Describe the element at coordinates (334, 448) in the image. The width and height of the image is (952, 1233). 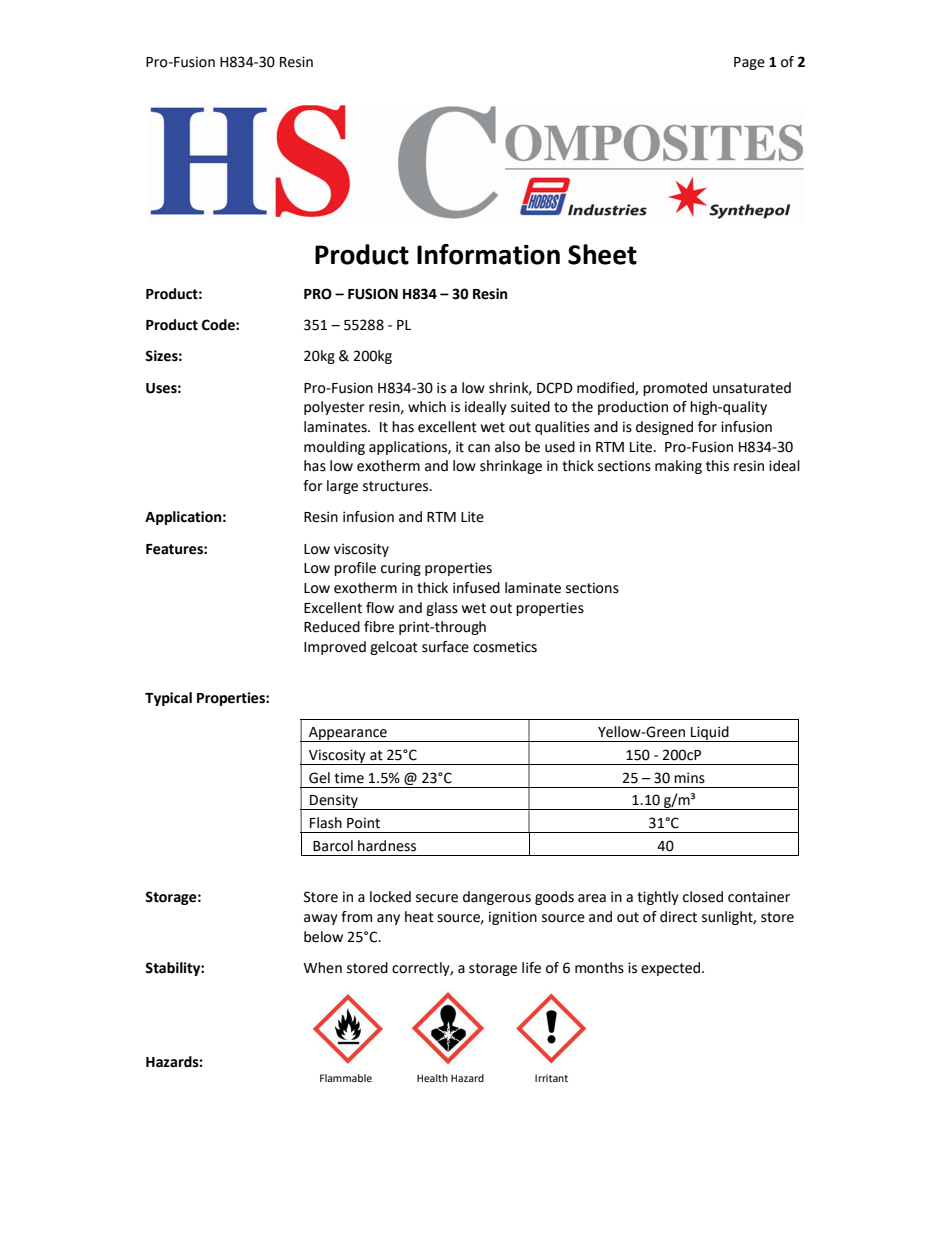
I see `moulding` at that location.
